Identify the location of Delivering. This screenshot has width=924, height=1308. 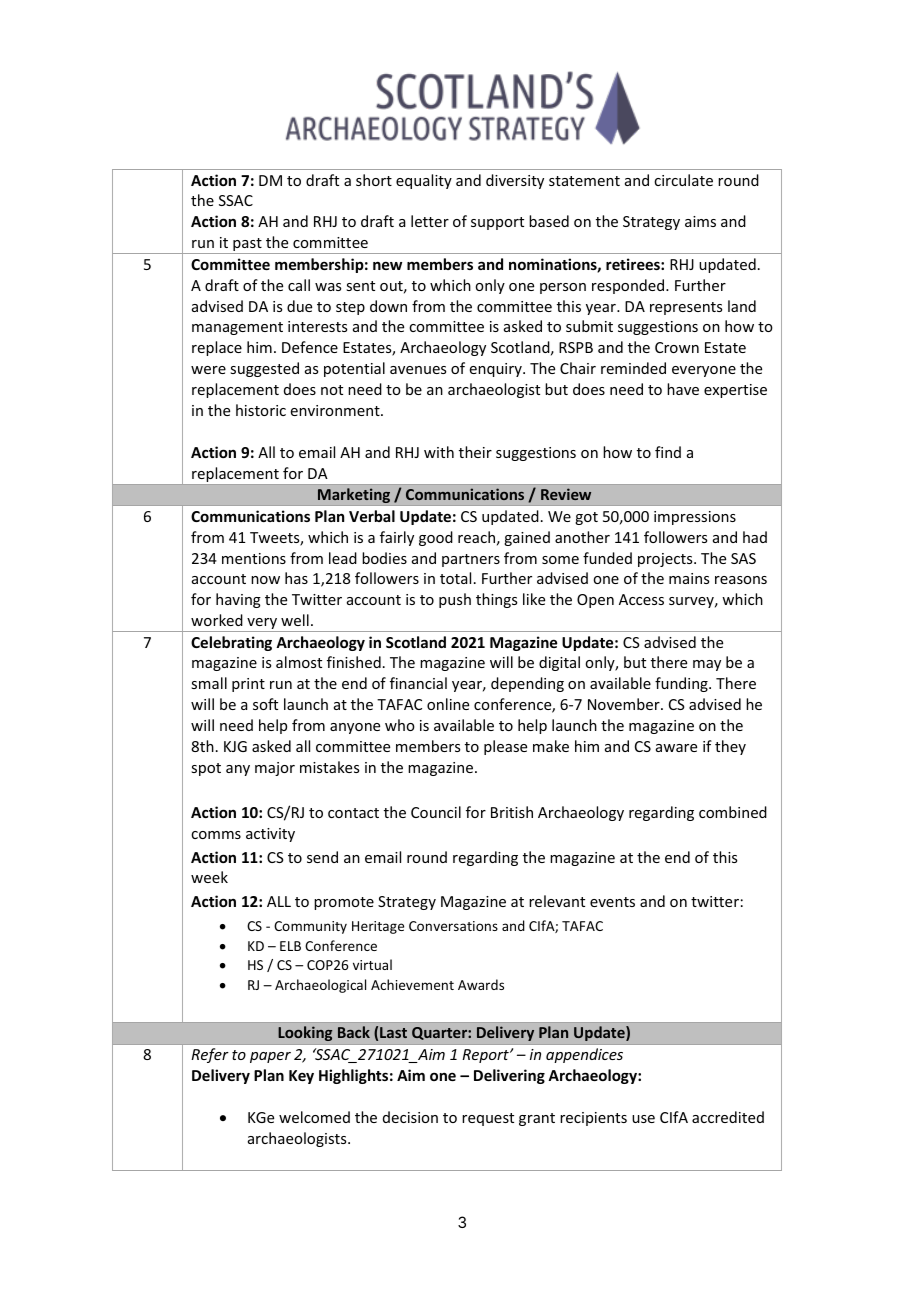
(509, 1076).
